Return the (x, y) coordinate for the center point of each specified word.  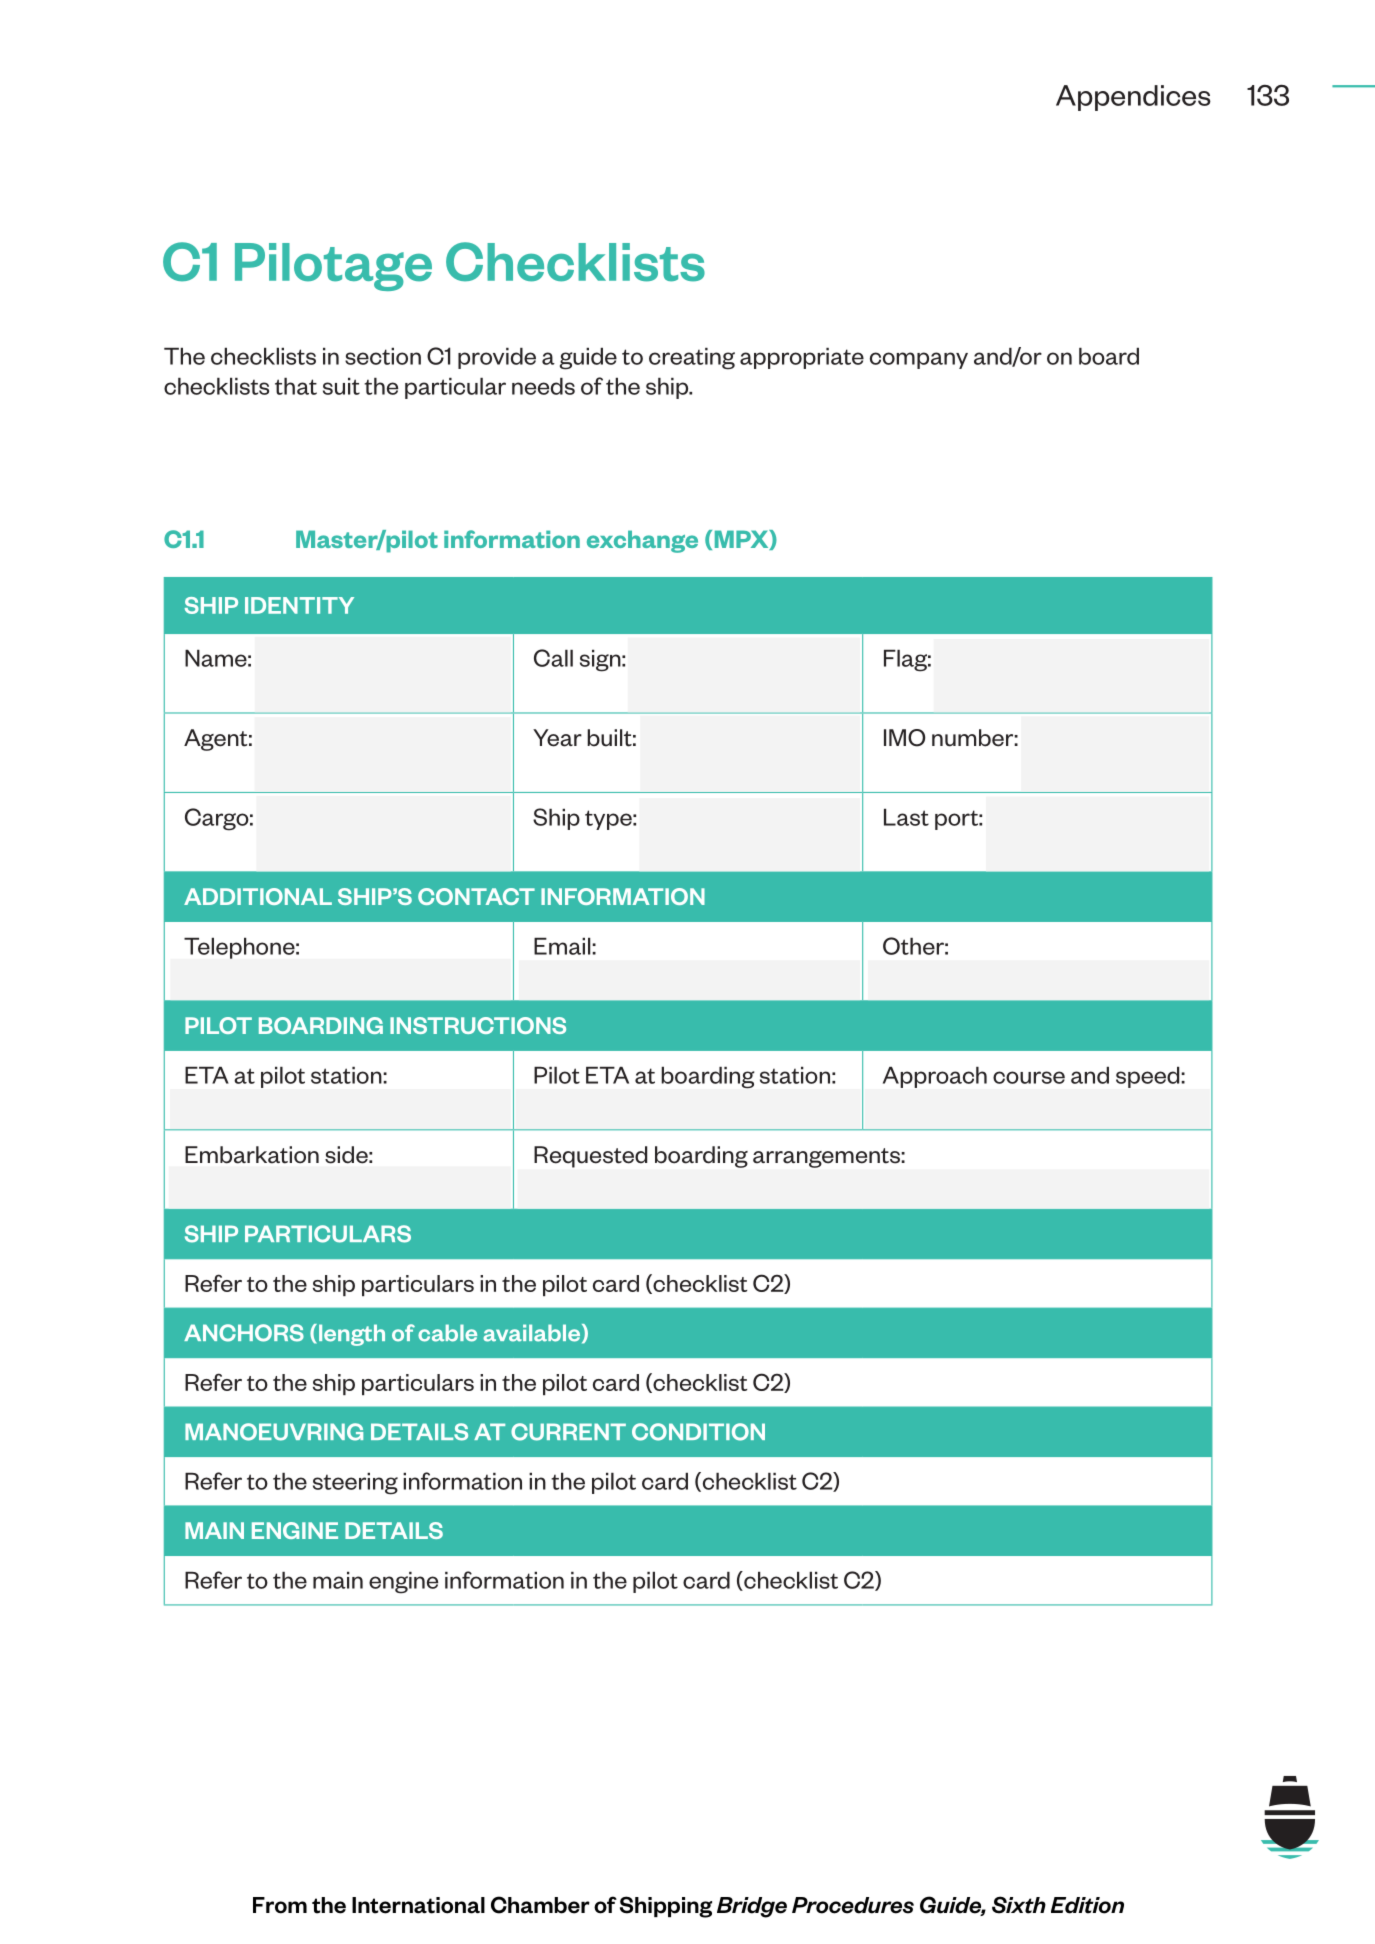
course (1029, 1077)
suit (341, 386)
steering (355, 1484)
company (919, 360)
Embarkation (252, 1155)
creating (692, 359)
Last (906, 817)
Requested (590, 1157)
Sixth (1019, 1905)
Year (557, 738)
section (383, 356)
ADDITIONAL (258, 896)
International (418, 1905)
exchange (642, 541)
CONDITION (698, 1432)
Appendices (1133, 98)
